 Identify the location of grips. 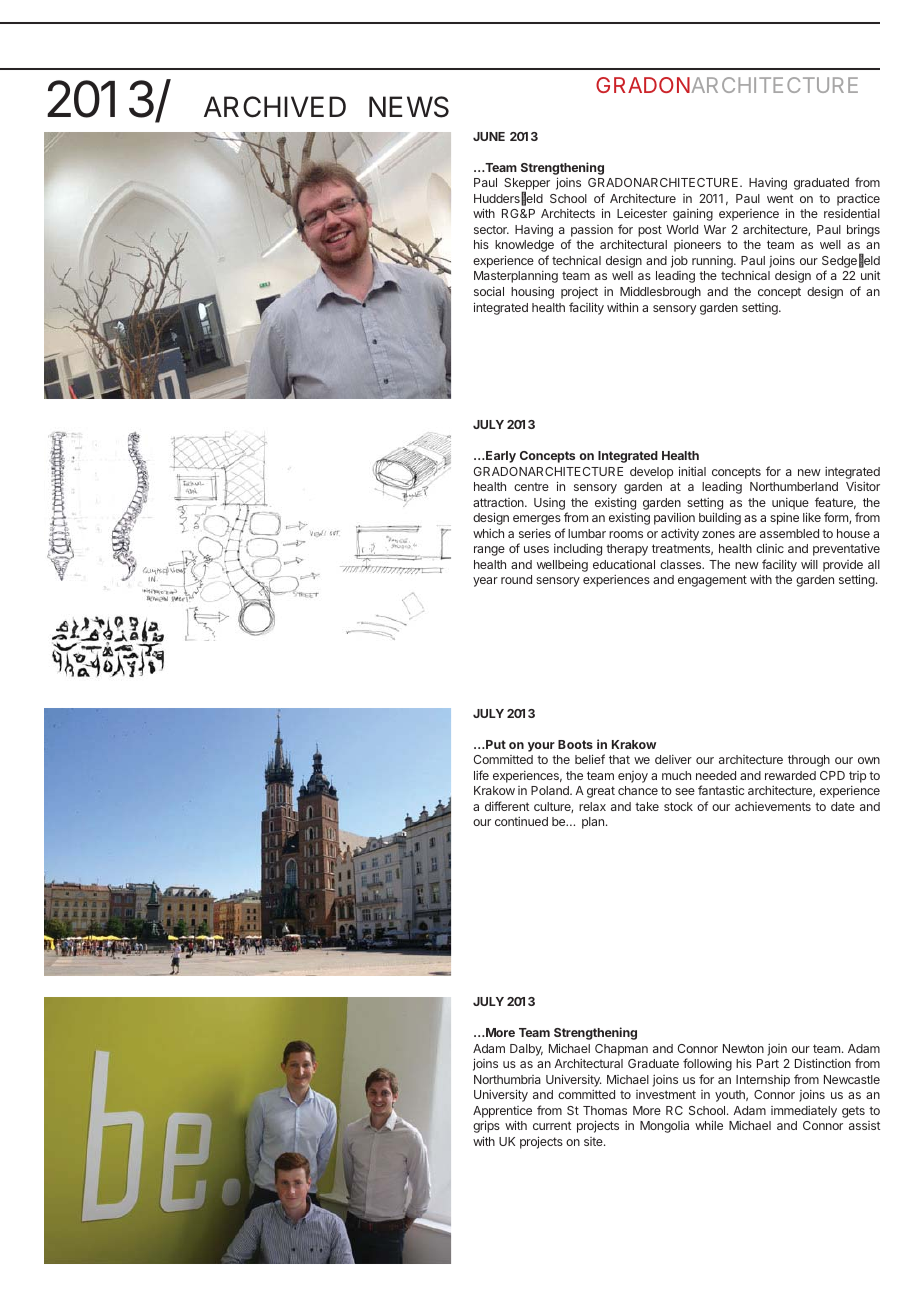
(486, 1126).
